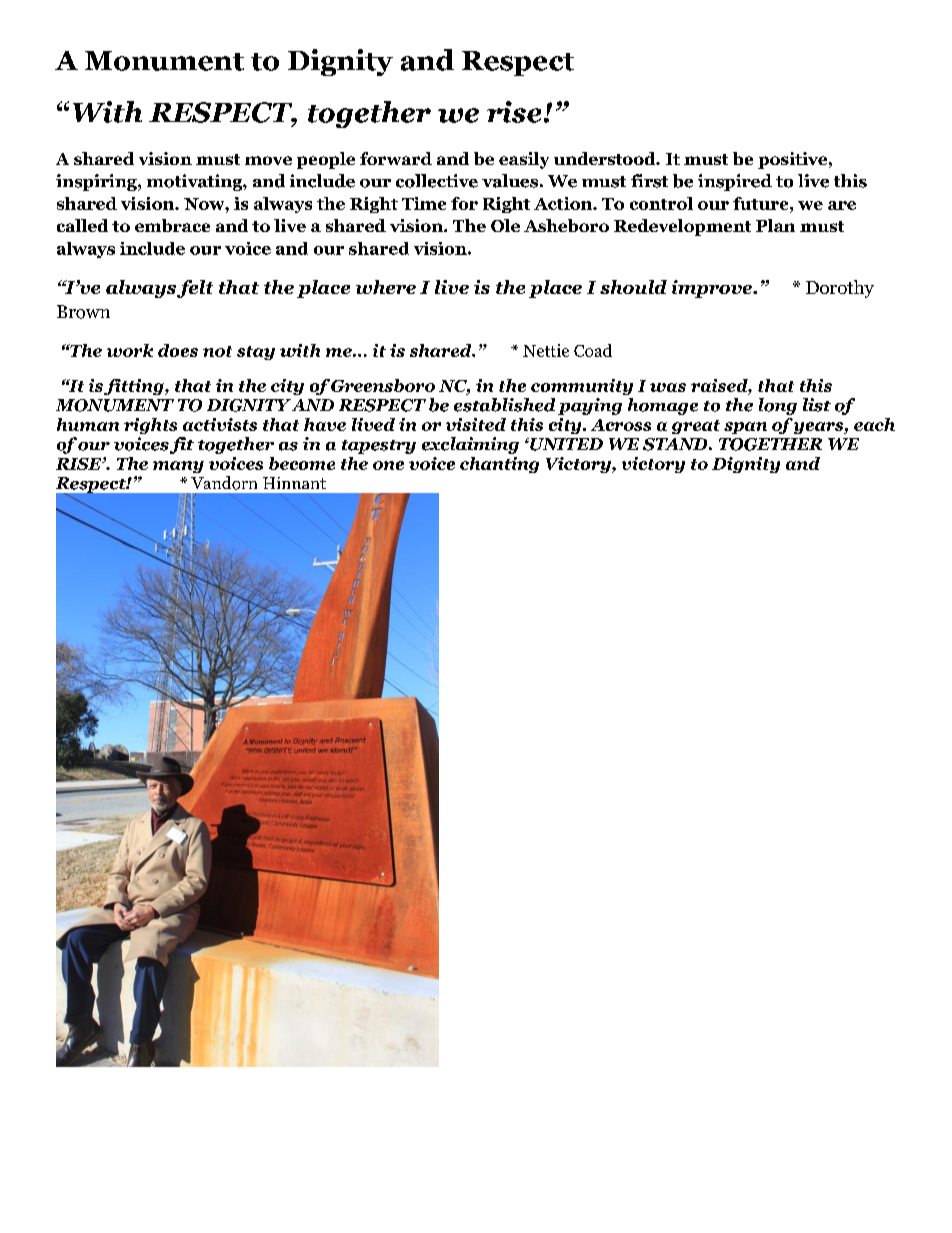  Describe the element at coordinates (778, 406) in the document. I see `long` at that location.
